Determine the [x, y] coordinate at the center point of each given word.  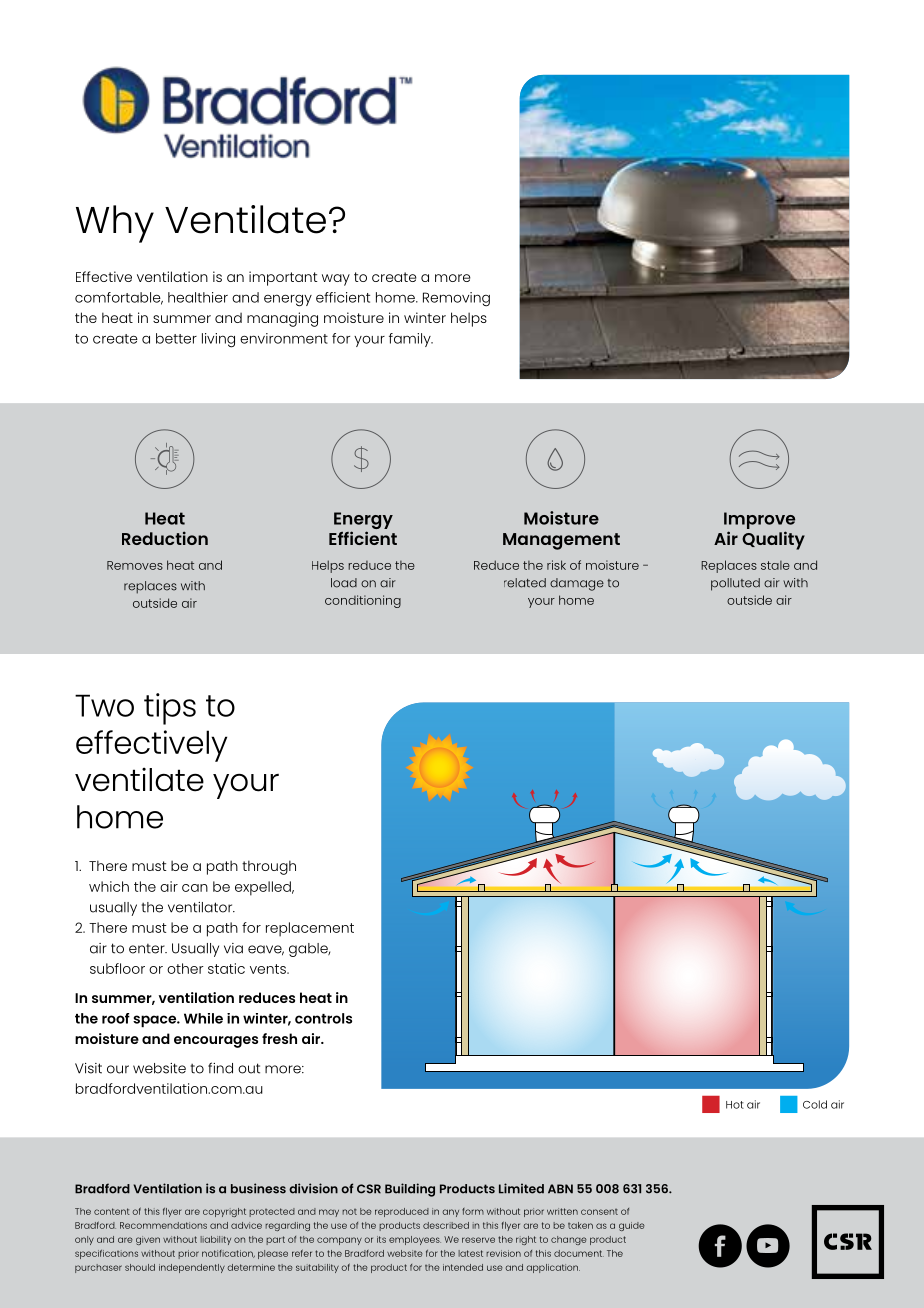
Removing [456, 299]
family [411, 340]
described [446, 1225]
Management [561, 541]
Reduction [165, 538]
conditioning [363, 601]
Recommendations [163, 1225]
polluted [735, 584]
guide [632, 1226]
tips [170, 709]
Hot [735, 1105]
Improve [759, 520]
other [185, 968]
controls [323, 1018]
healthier [198, 297]
